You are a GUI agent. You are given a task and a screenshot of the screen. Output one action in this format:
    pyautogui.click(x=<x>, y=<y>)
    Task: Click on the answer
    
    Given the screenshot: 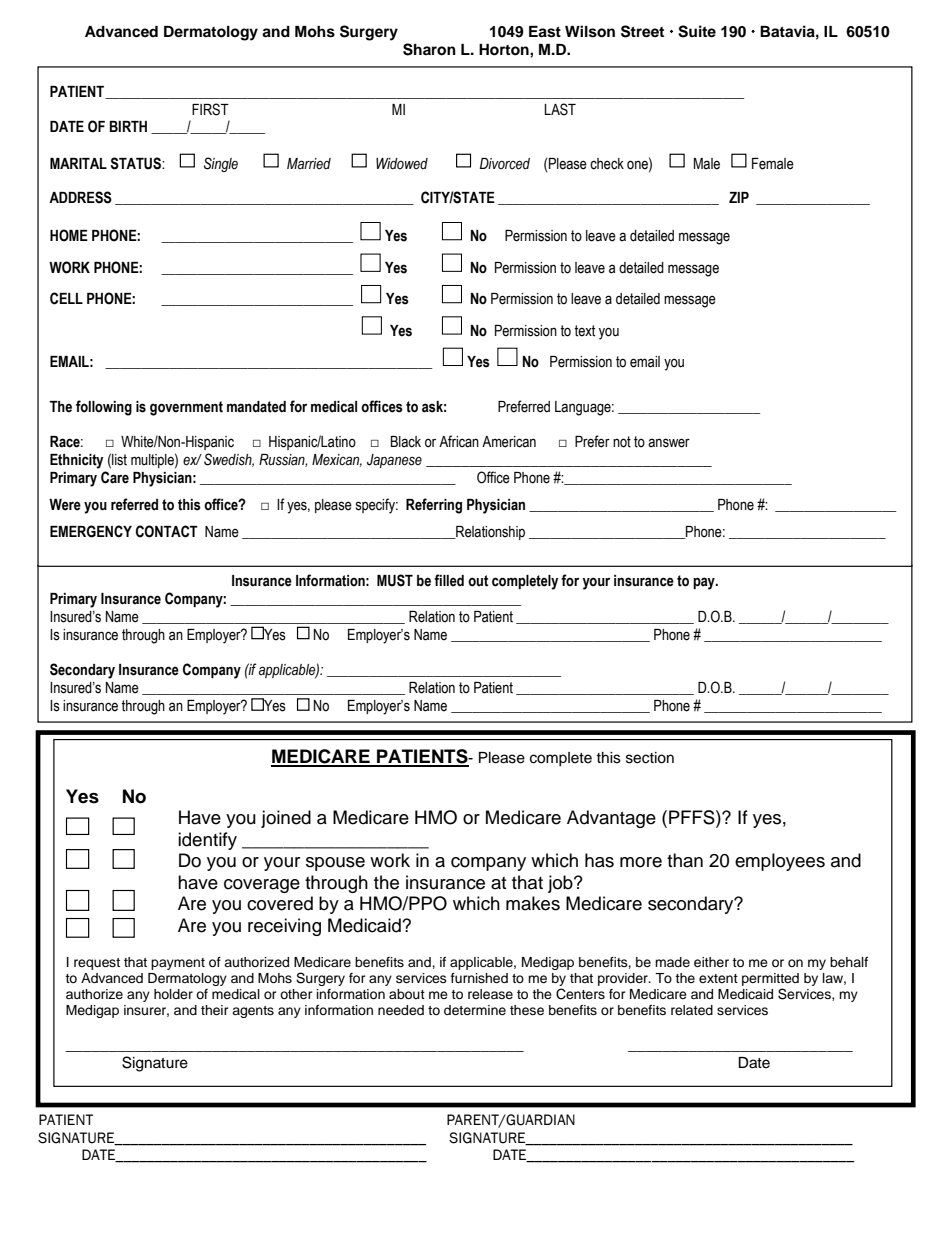 What is the action you would take?
    pyautogui.click(x=669, y=443)
